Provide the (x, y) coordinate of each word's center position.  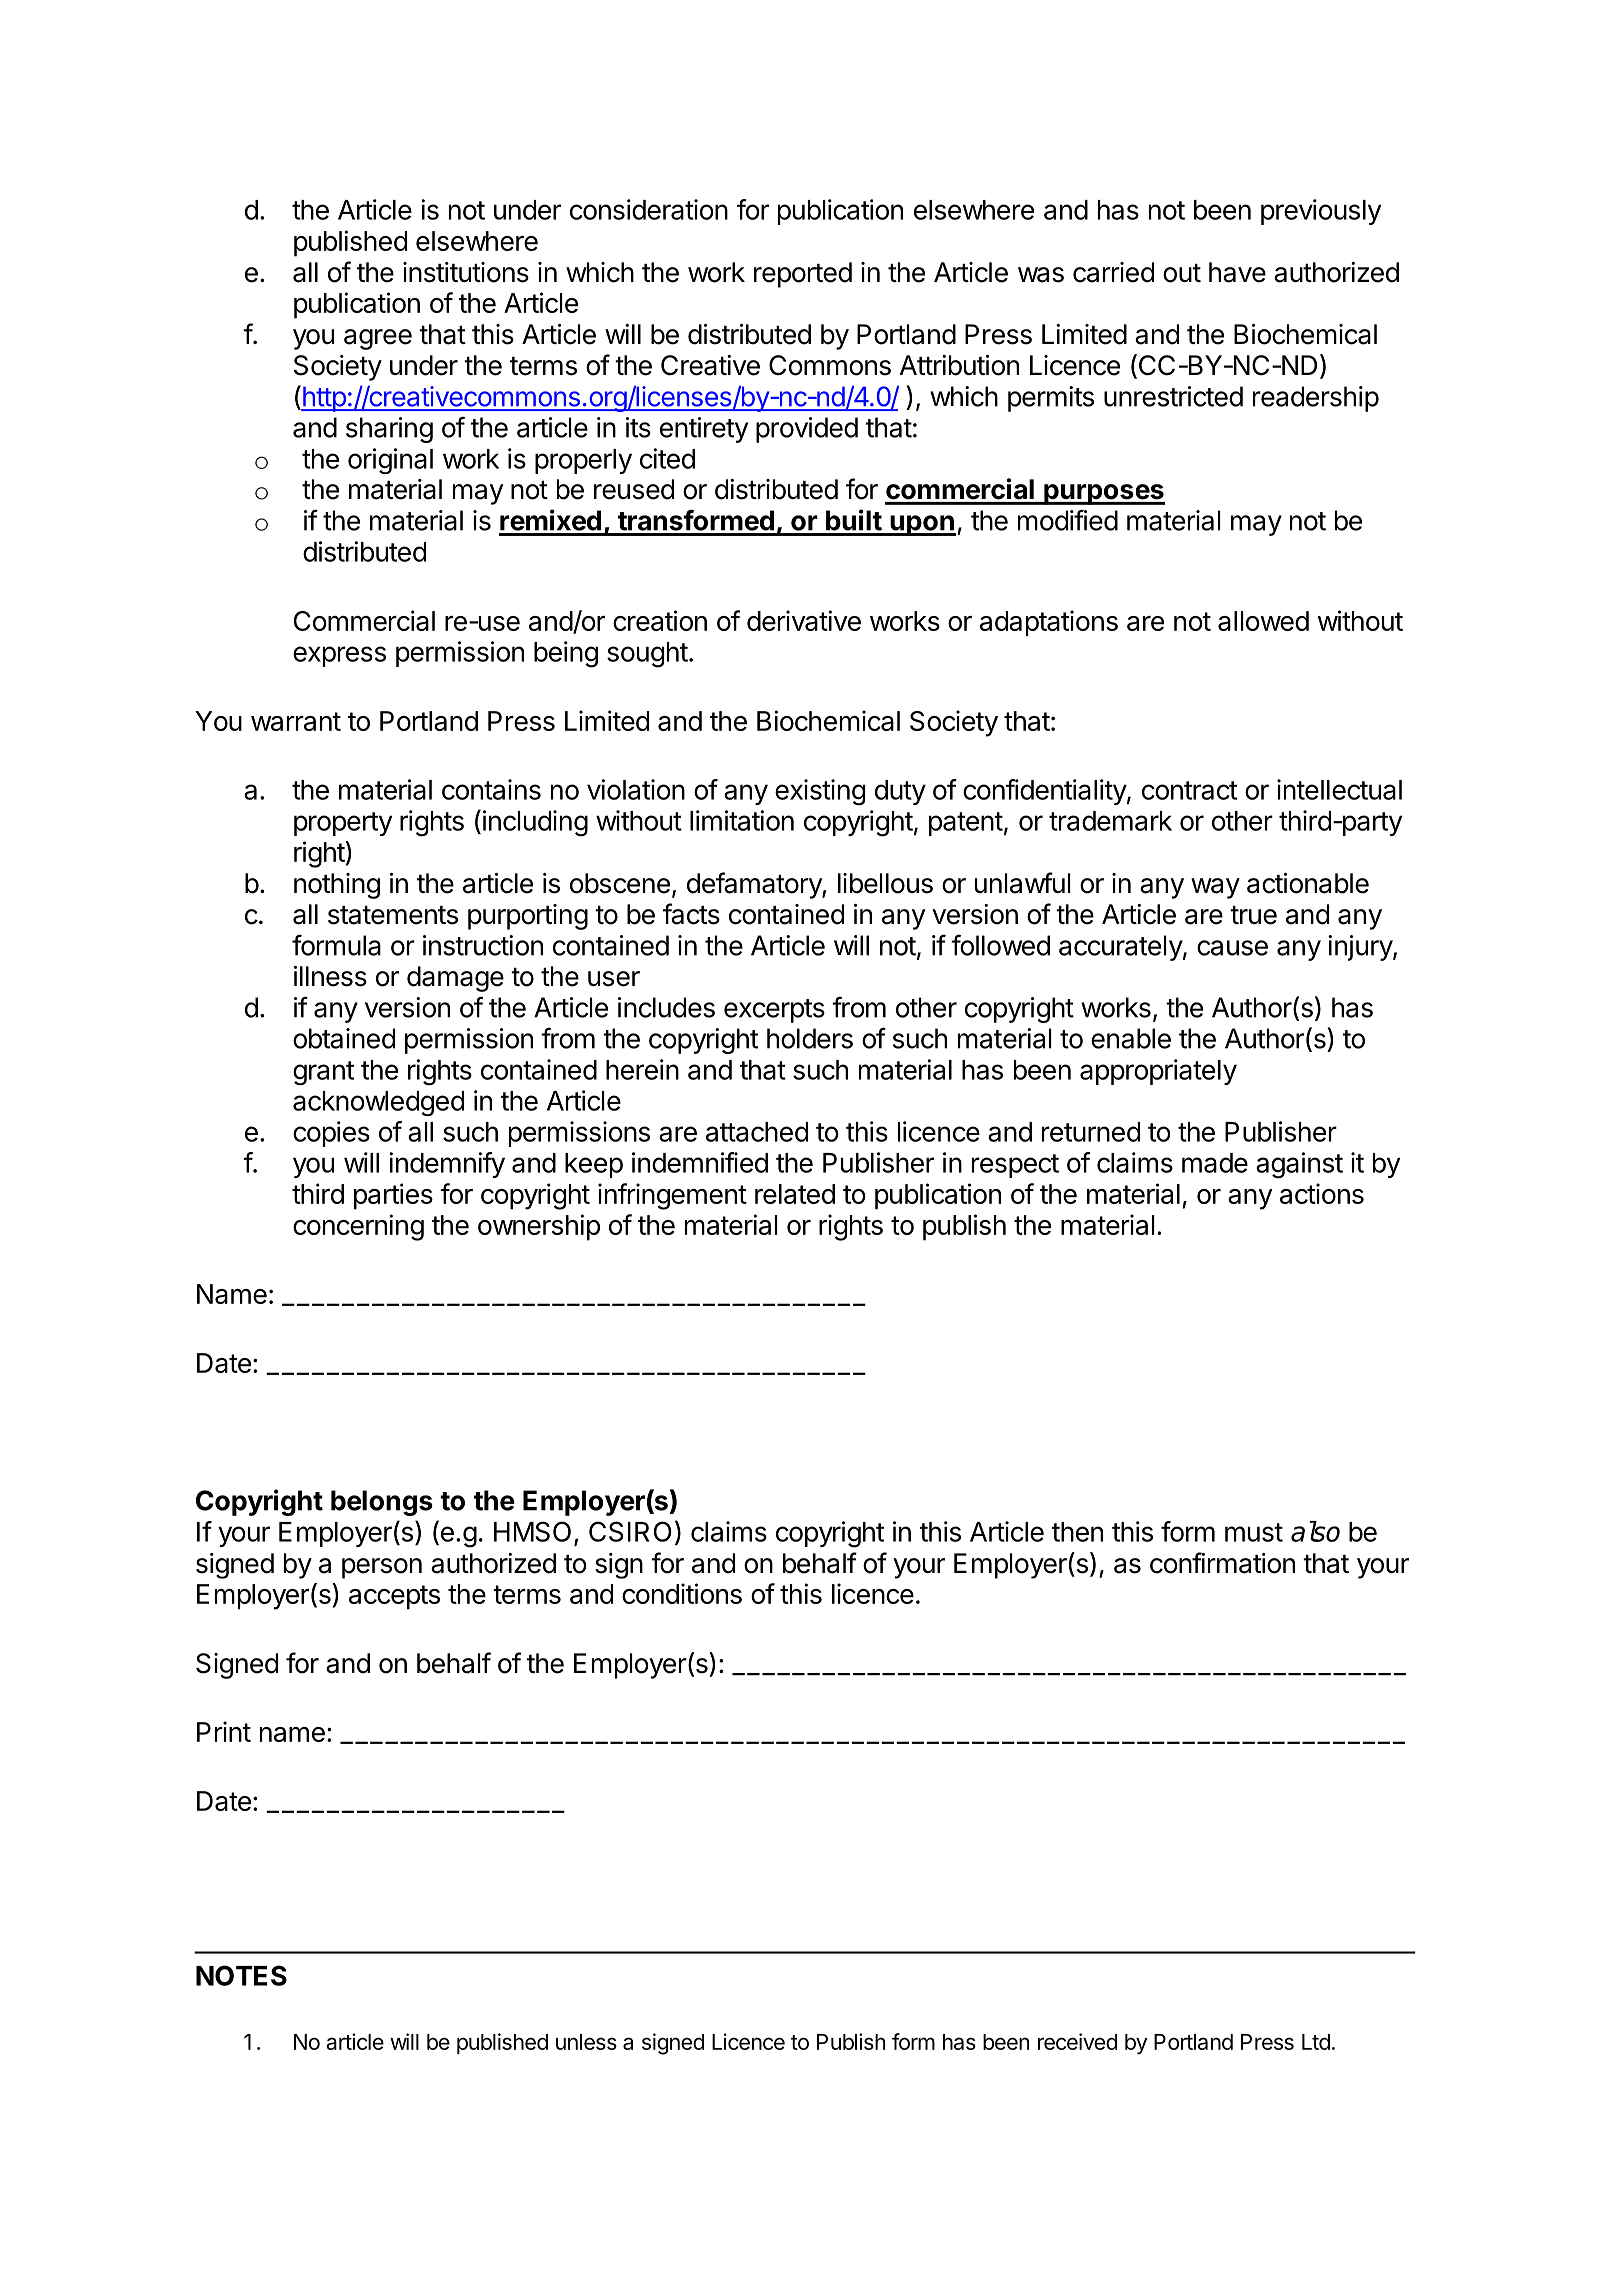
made (1215, 1163)
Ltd (1316, 2042)
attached (757, 1132)
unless (586, 2042)
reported (803, 275)
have (1237, 272)
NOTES (241, 1975)
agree (378, 339)
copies (331, 1134)
